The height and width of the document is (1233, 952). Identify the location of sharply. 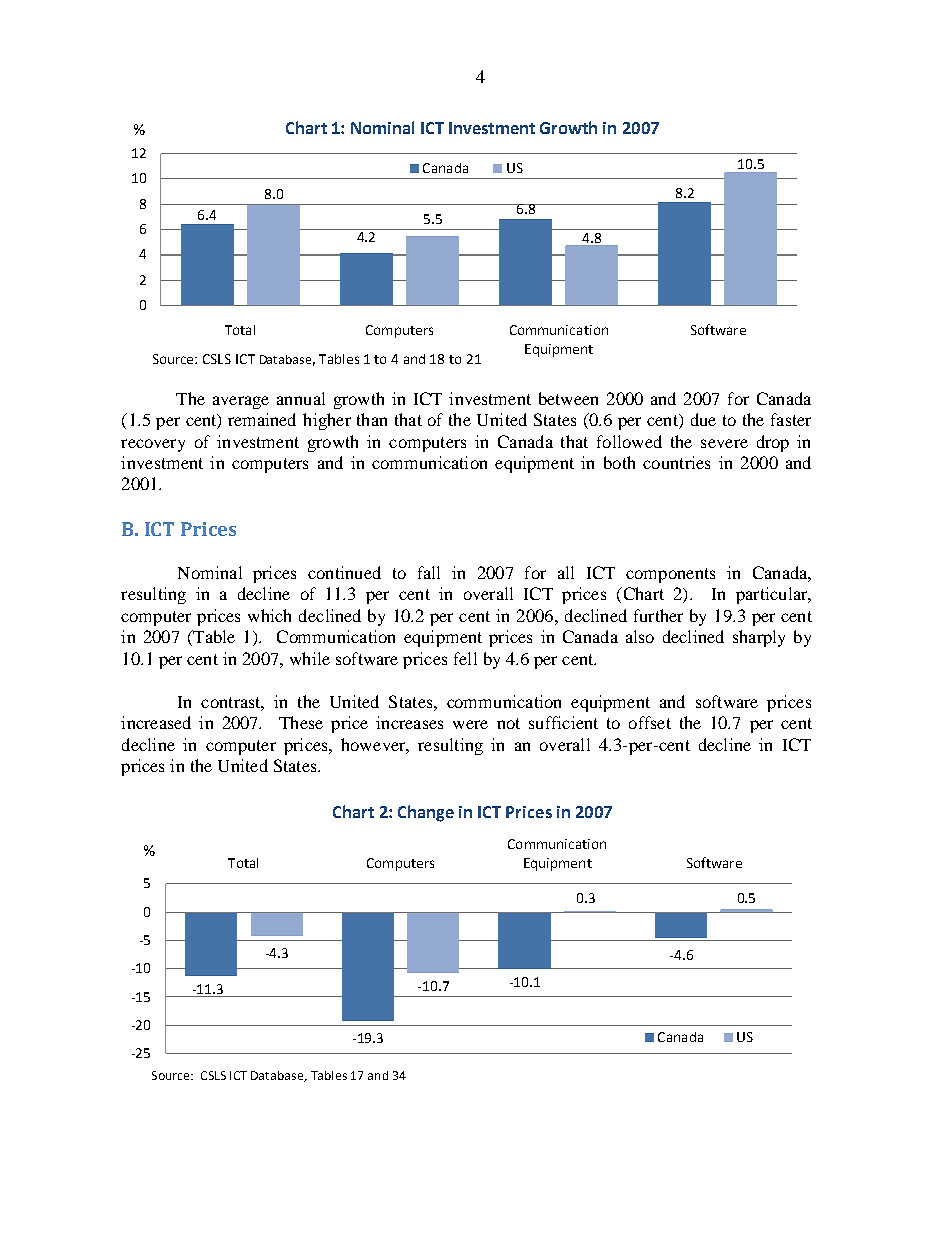
(759, 638).
